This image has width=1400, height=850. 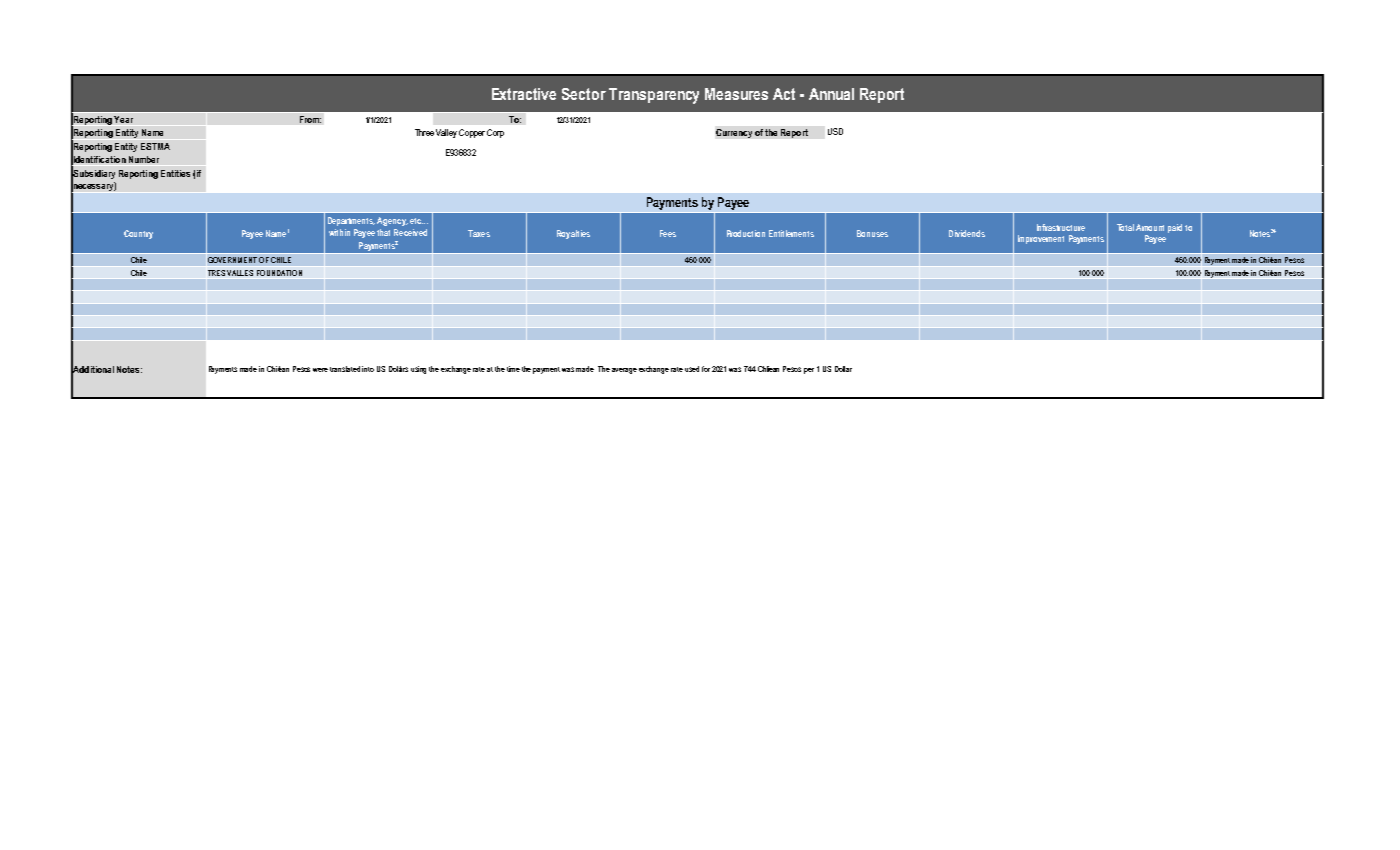 I want to click on Royalties, so click(x=573, y=234).
